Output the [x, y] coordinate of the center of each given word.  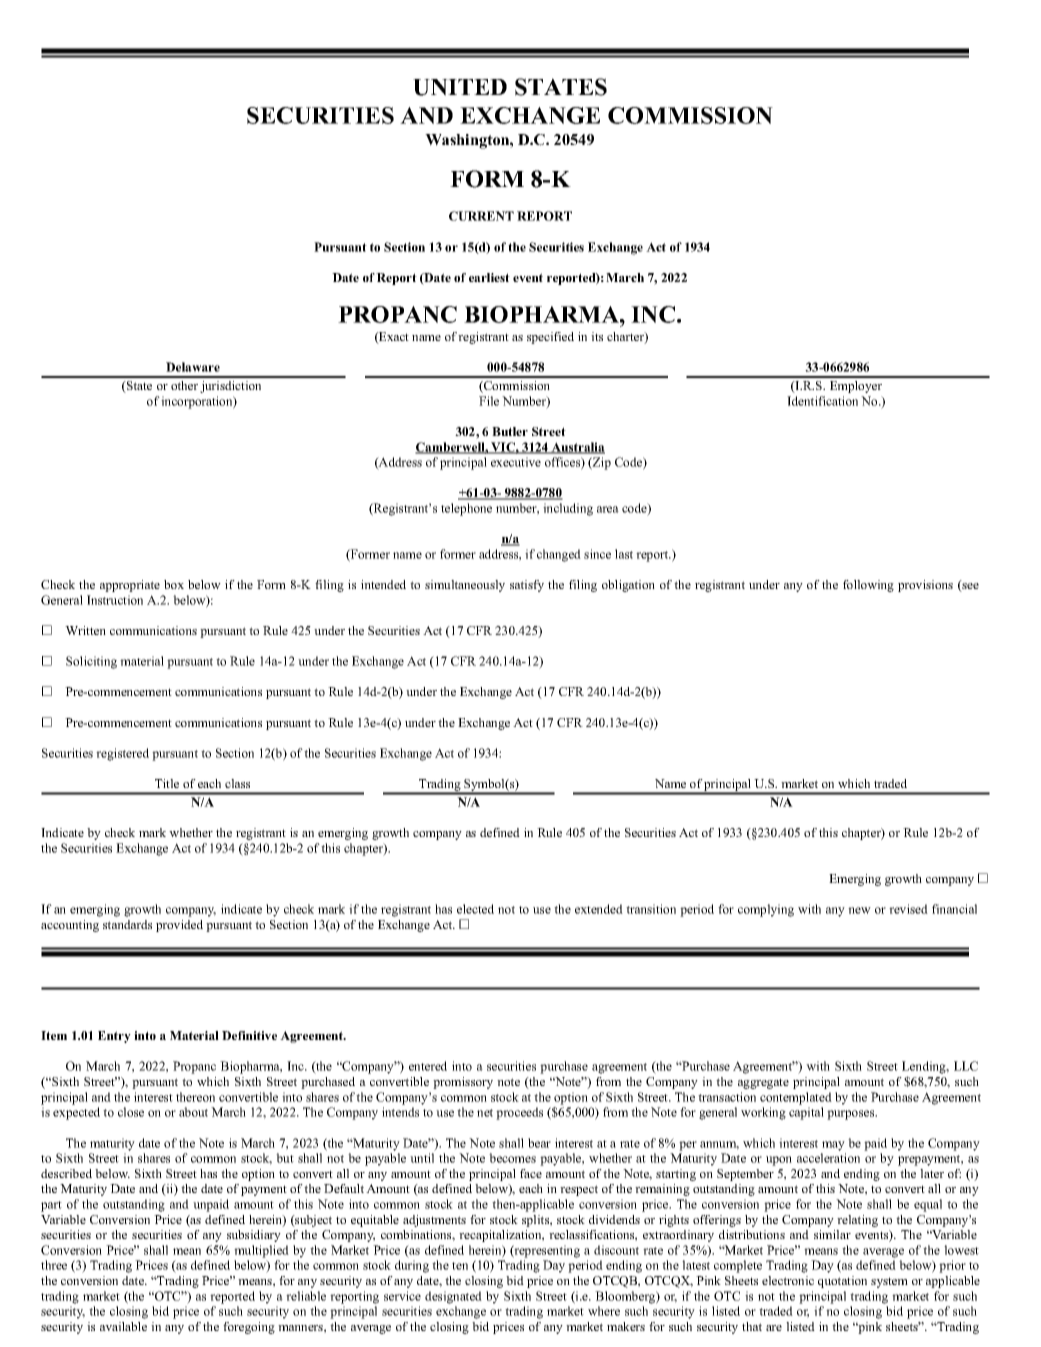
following [868, 586]
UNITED [460, 87]
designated [453, 1297]
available [123, 1326]
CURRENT [481, 216]
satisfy [527, 586]
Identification [822, 401]
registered [122, 754]
